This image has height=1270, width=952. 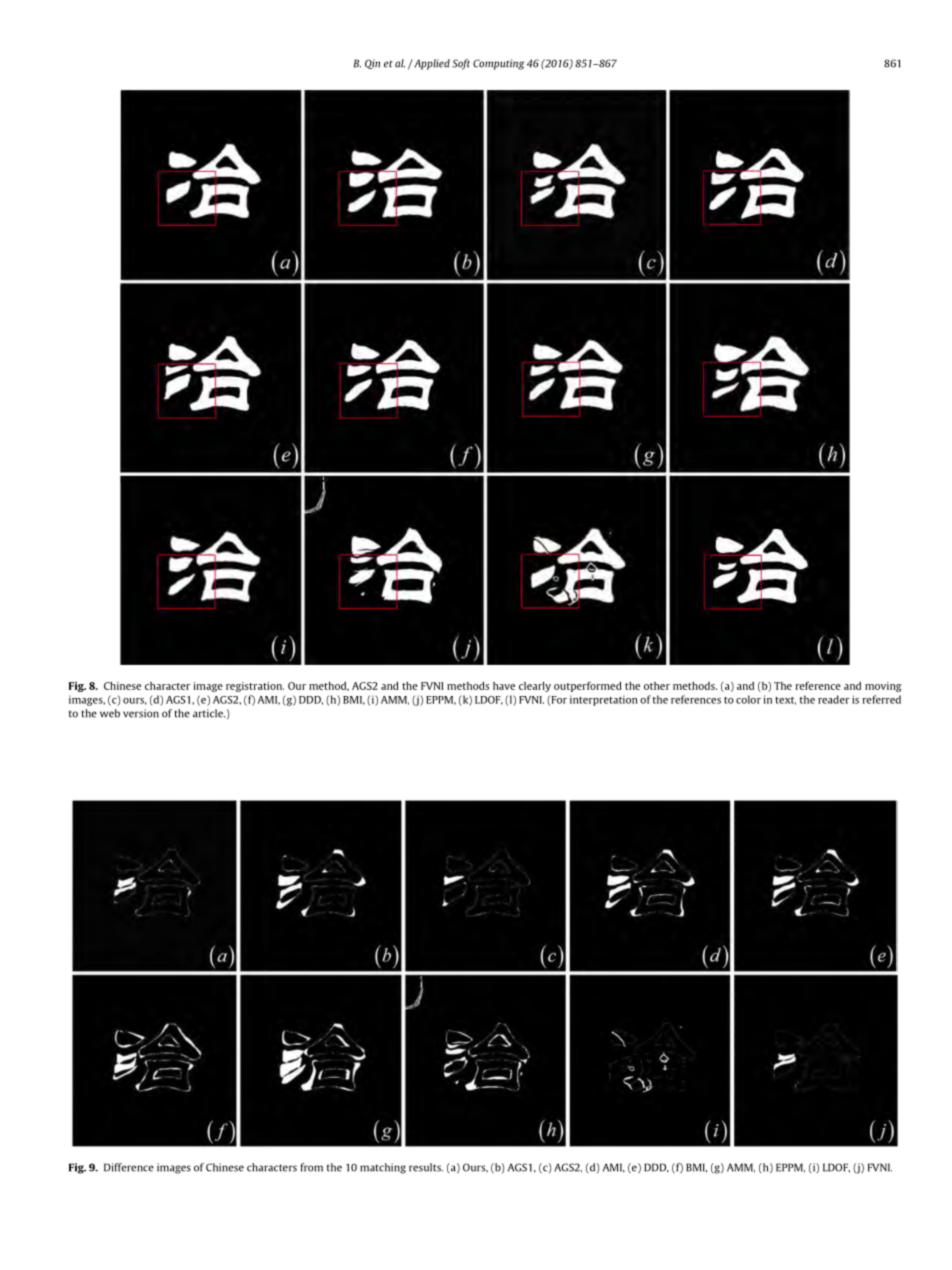 I want to click on moving, so click(x=883, y=687).
